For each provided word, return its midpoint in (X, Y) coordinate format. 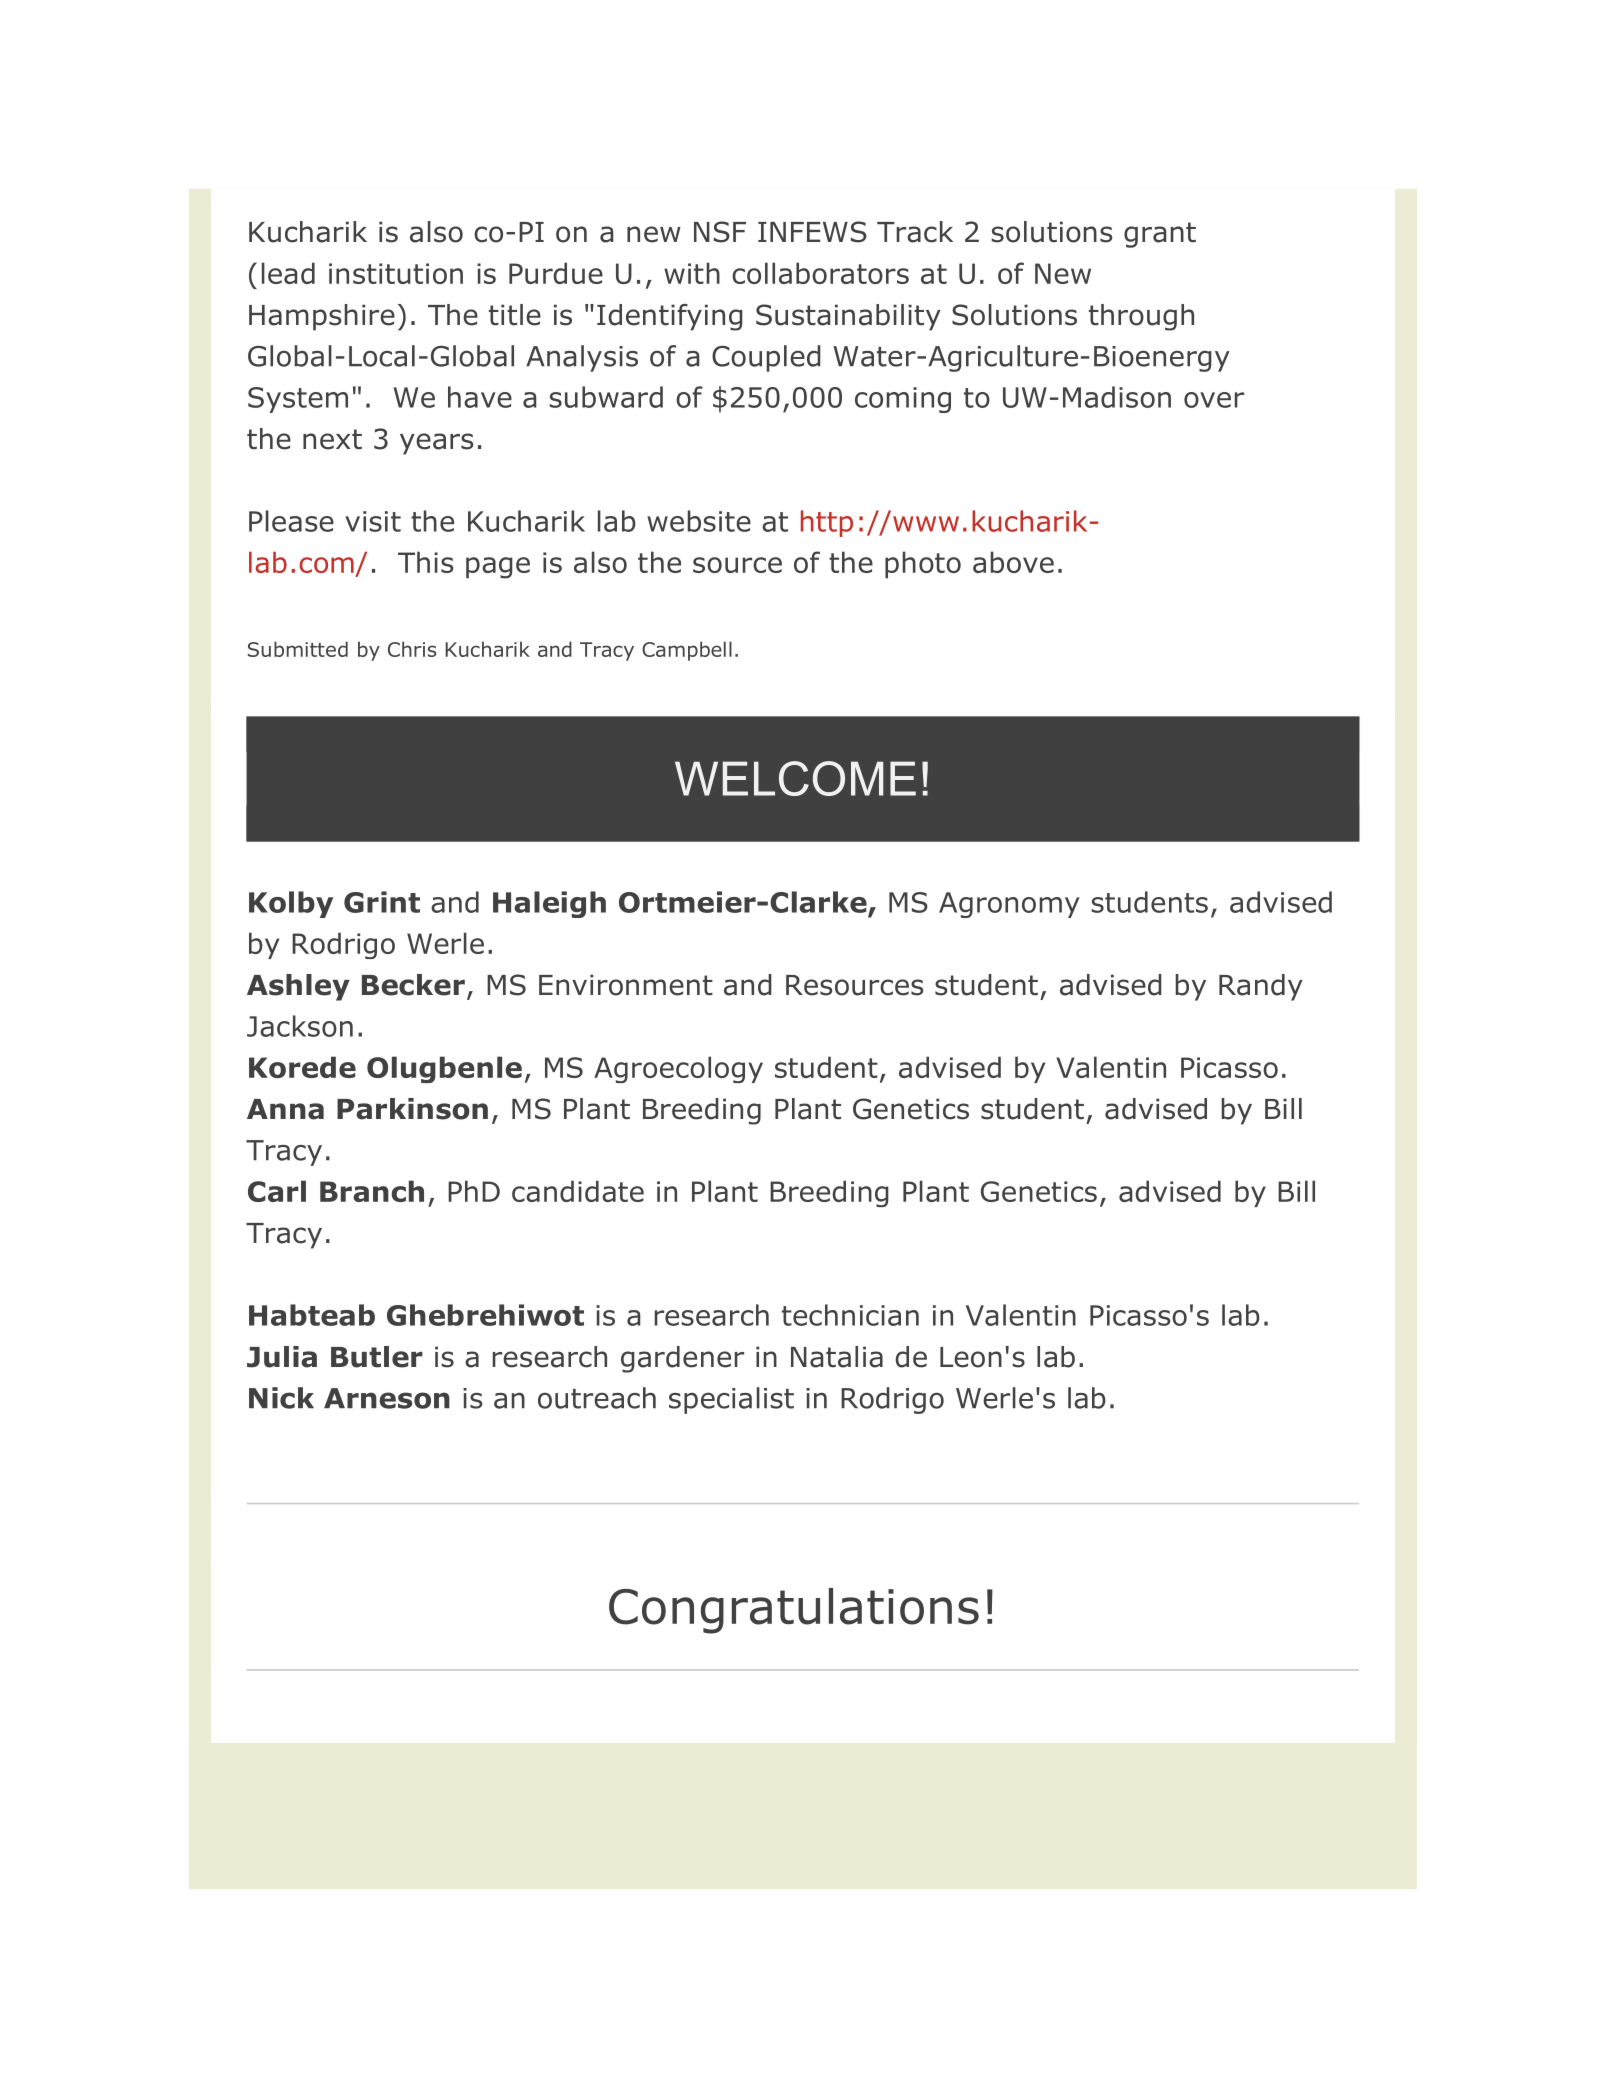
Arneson (387, 1398)
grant (1160, 235)
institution (396, 273)
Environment (626, 985)
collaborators (820, 273)
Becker (413, 985)
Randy (1261, 987)
